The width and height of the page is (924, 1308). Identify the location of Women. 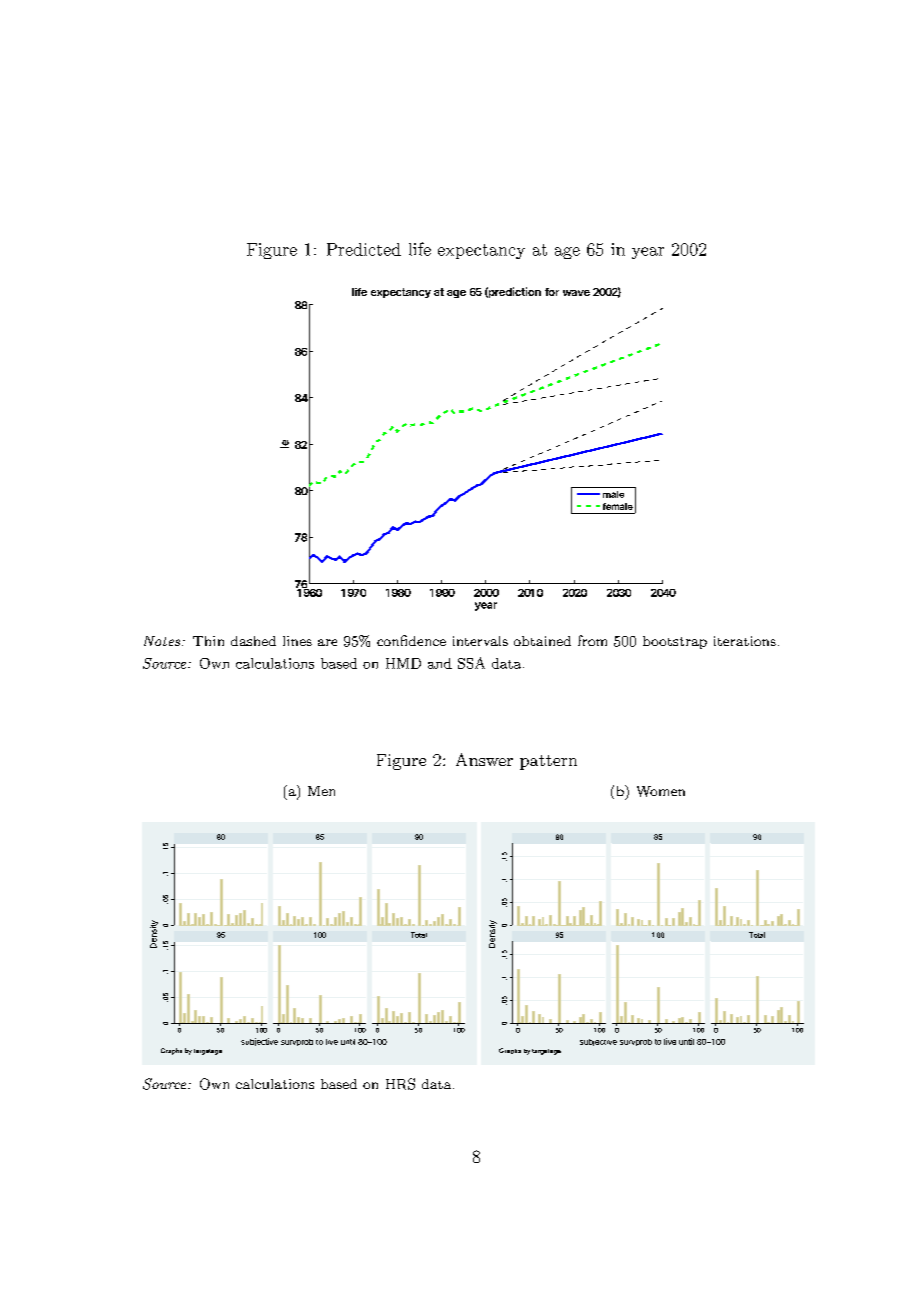
(661, 791).
